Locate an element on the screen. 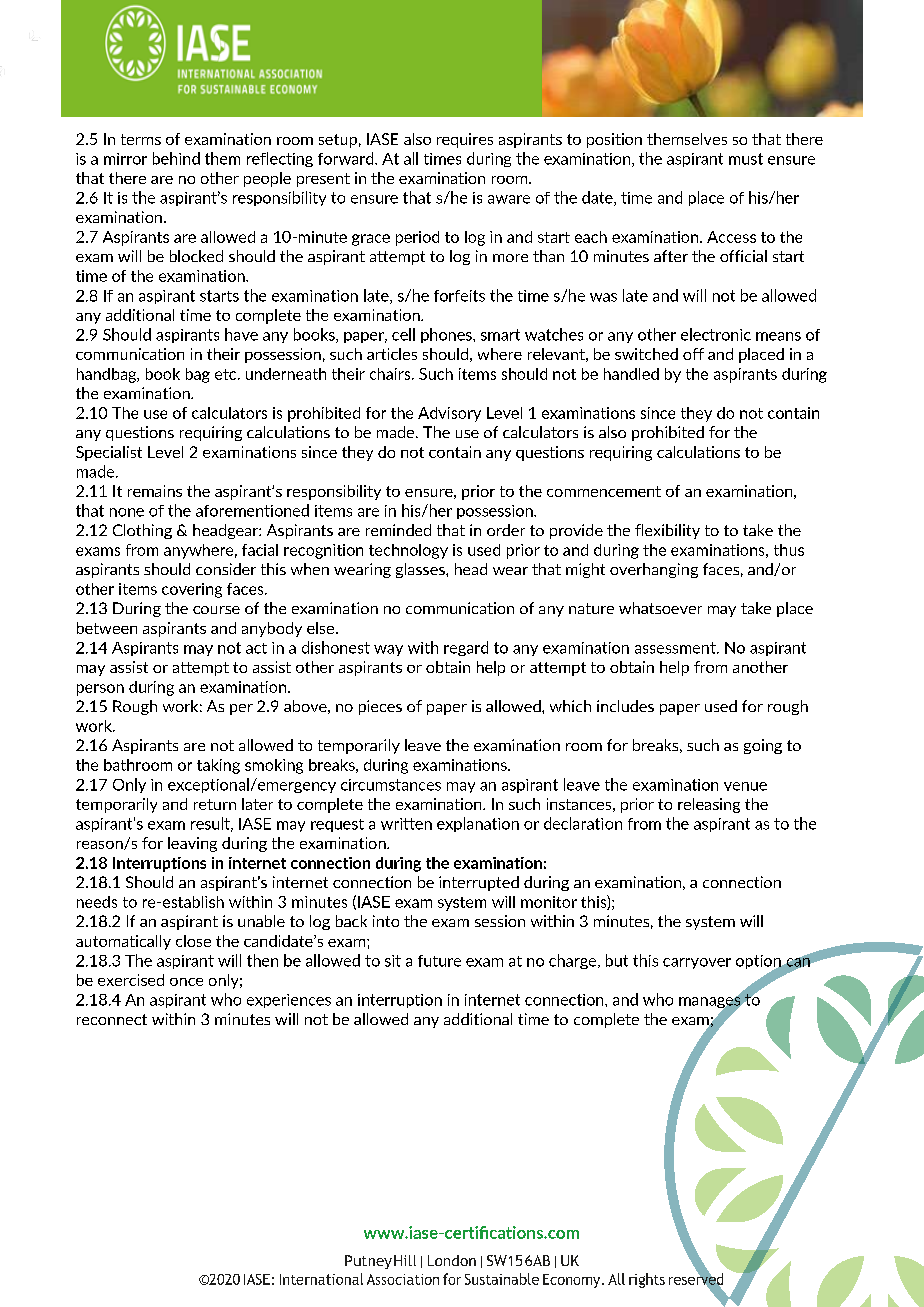 This screenshot has height=1307, width=924. flexibility is located at coordinates (667, 531).
